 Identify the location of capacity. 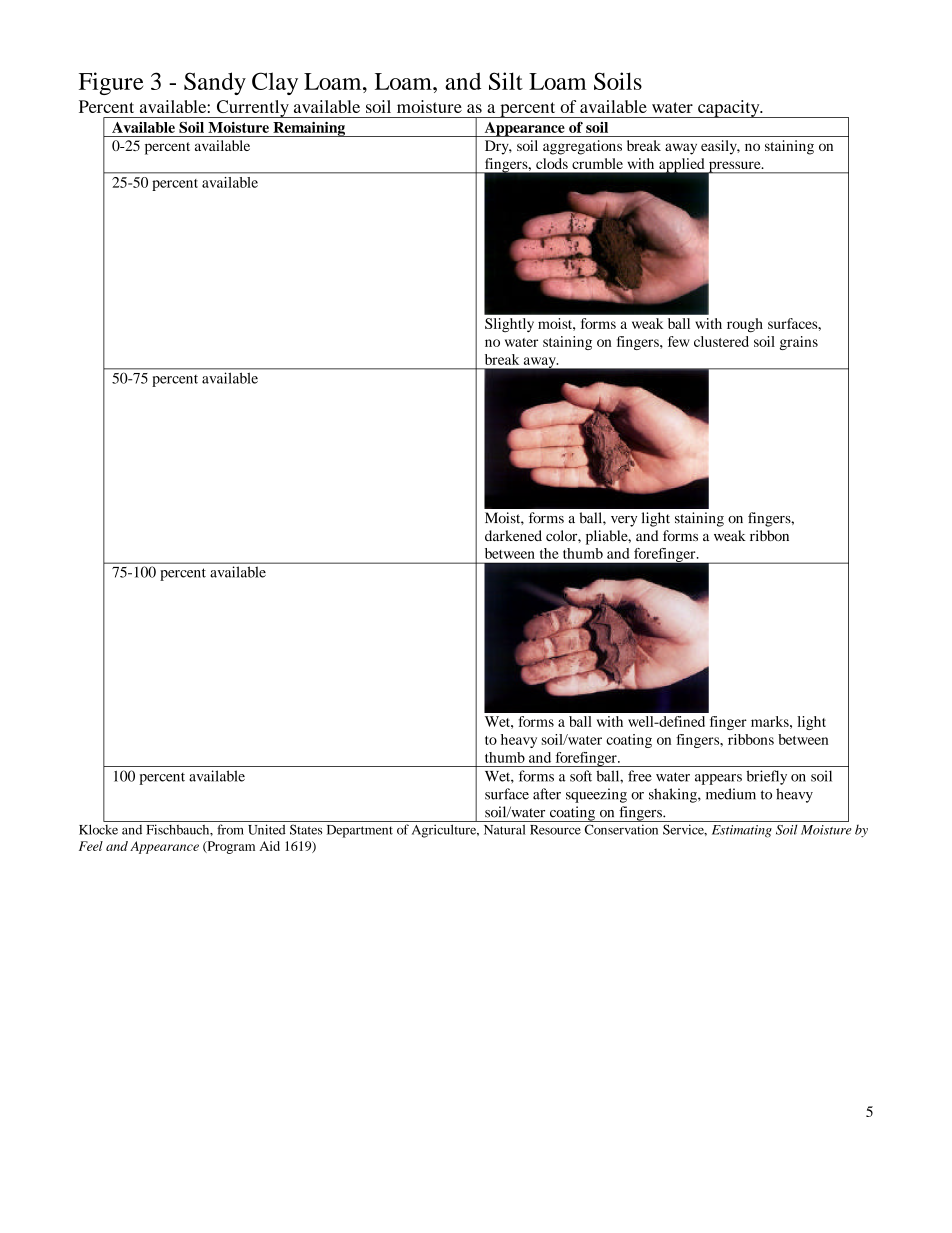
(729, 109).
